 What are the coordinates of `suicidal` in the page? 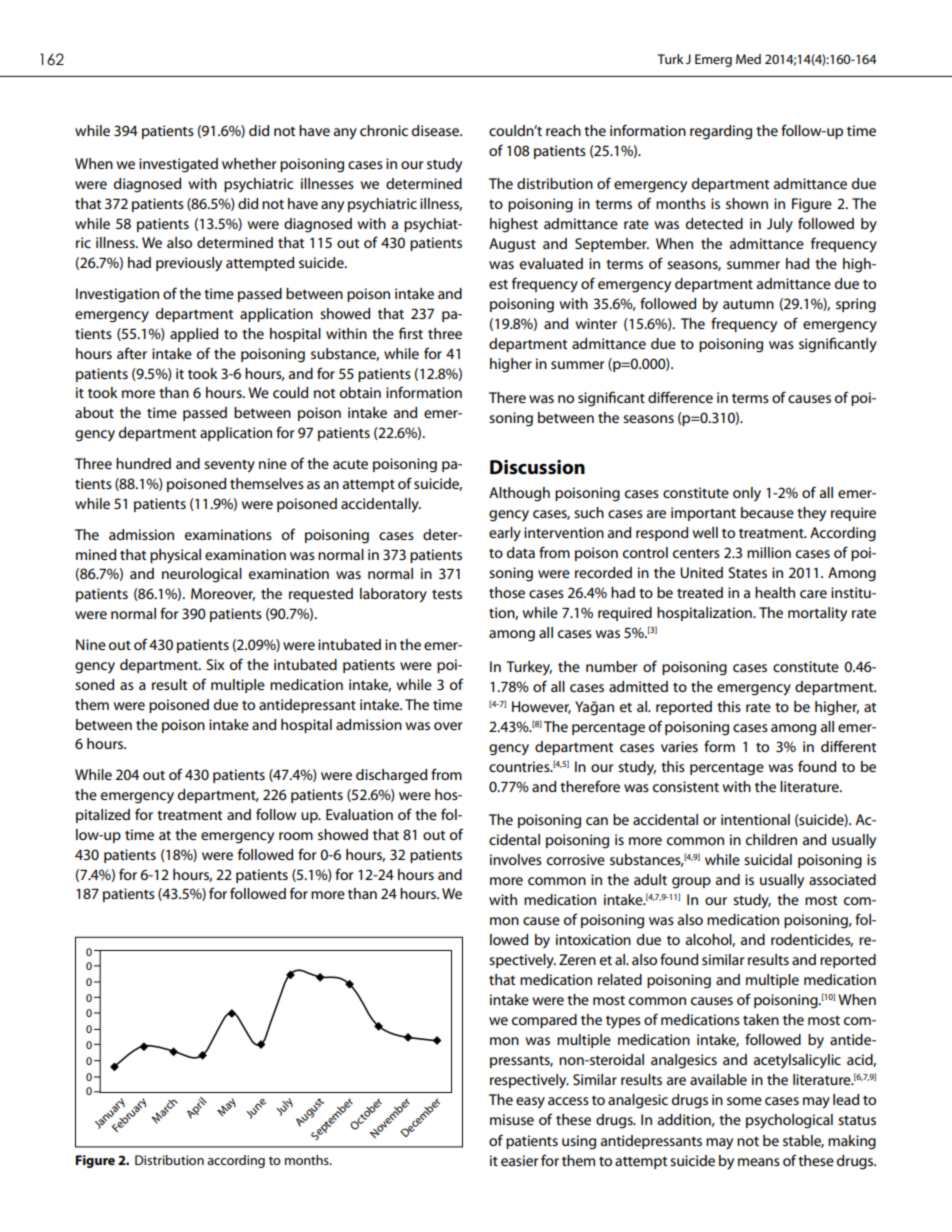 It's located at (768, 859).
